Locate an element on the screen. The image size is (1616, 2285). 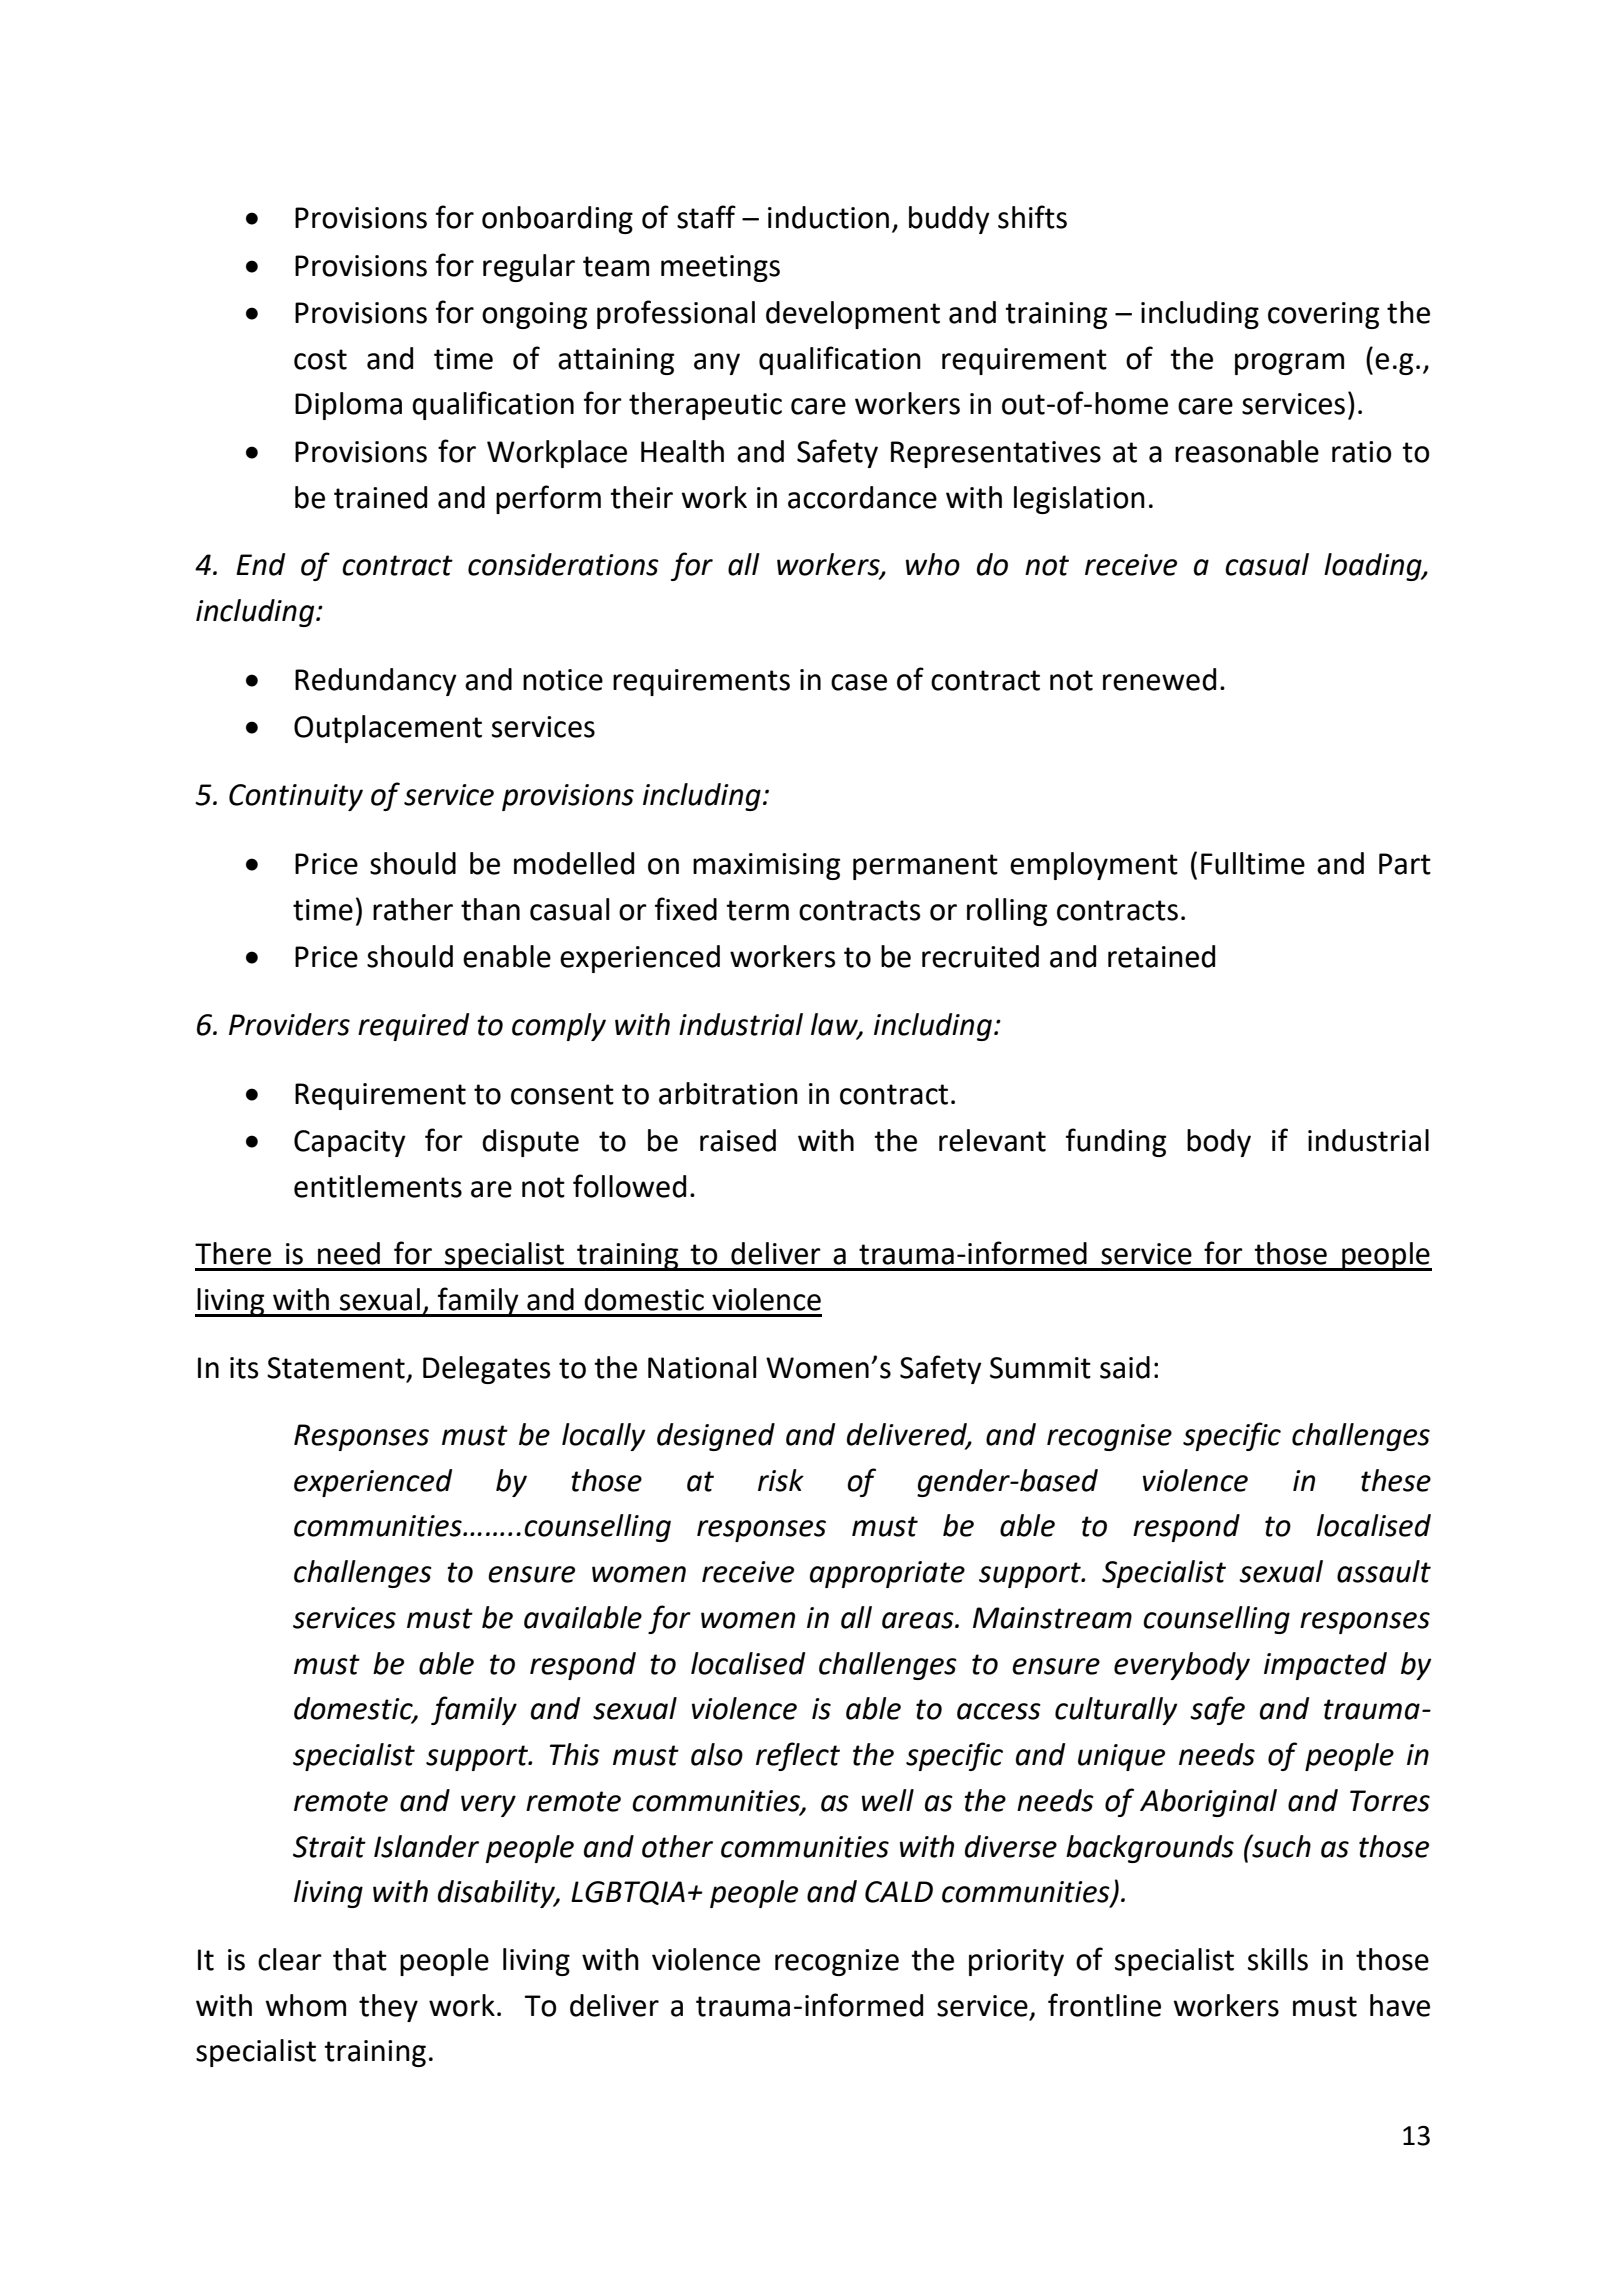
impacted is located at coordinates (1325, 1666).
